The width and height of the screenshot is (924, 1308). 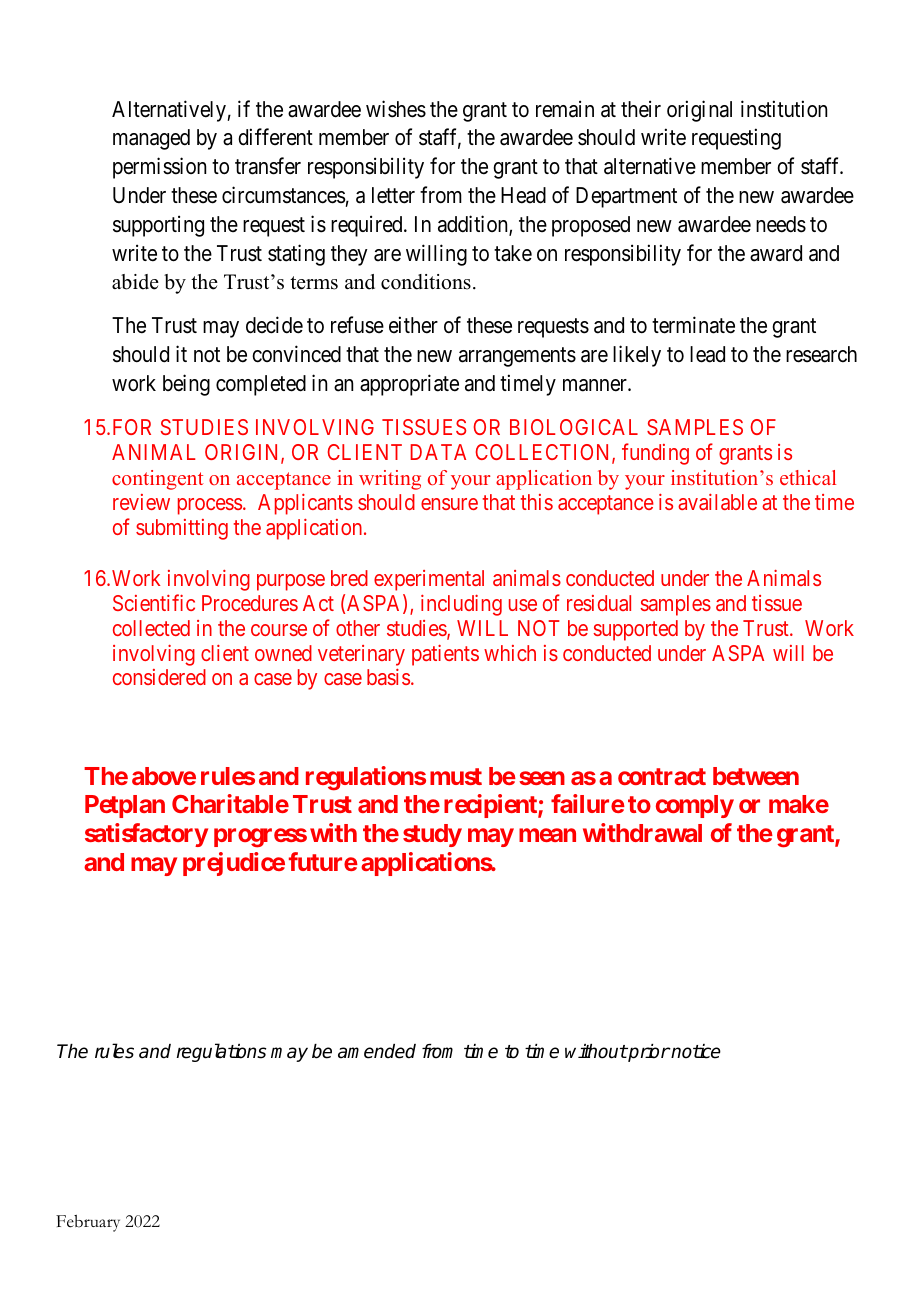 What do you see at coordinates (377, 1051) in the screenshot?
I see `amended` at bounding box center [377, 1051].
